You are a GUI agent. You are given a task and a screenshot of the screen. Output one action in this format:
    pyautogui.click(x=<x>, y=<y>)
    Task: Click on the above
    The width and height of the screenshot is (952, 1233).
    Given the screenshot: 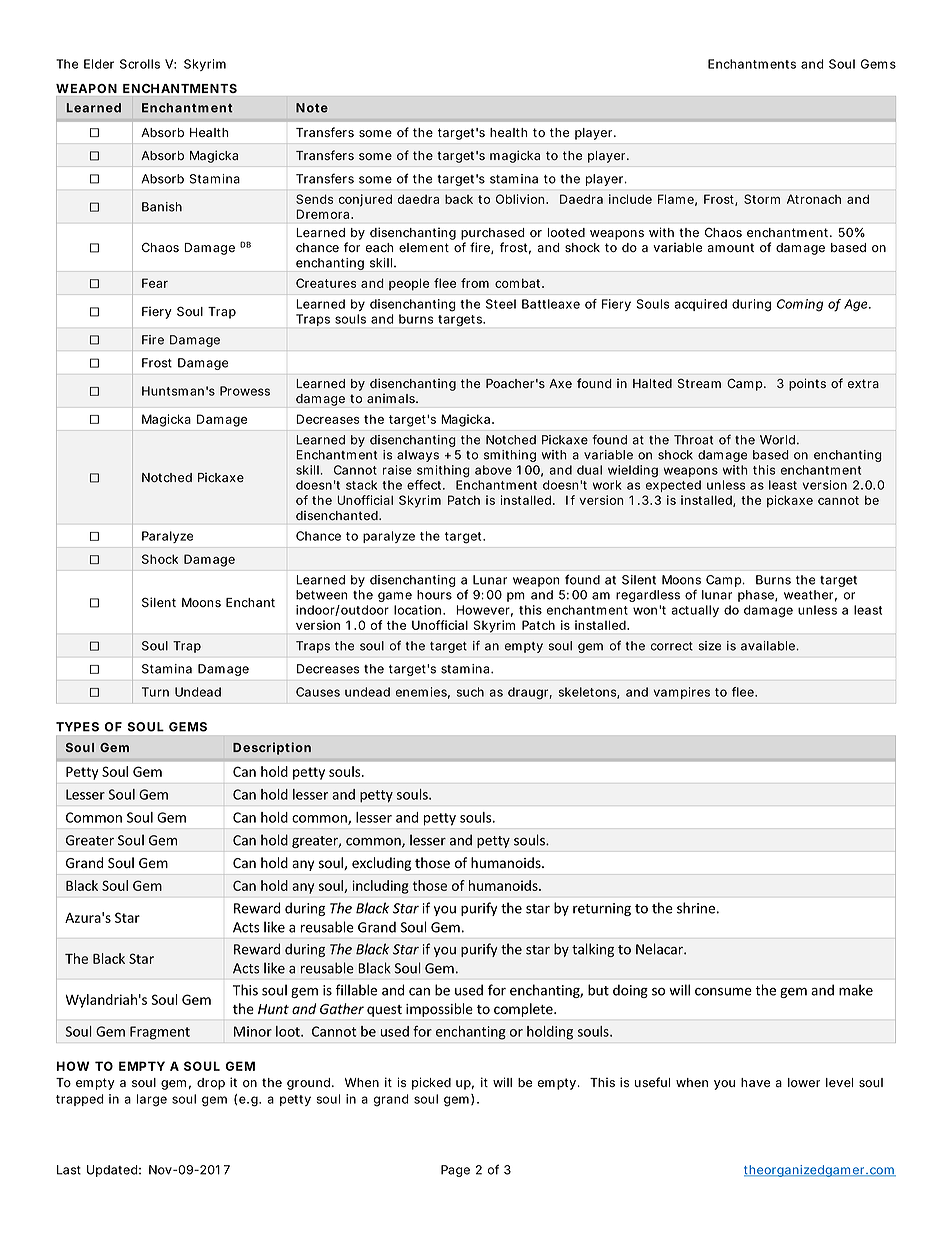 What is the action you would take?
    pyautogui.click(x=493, y=470)
